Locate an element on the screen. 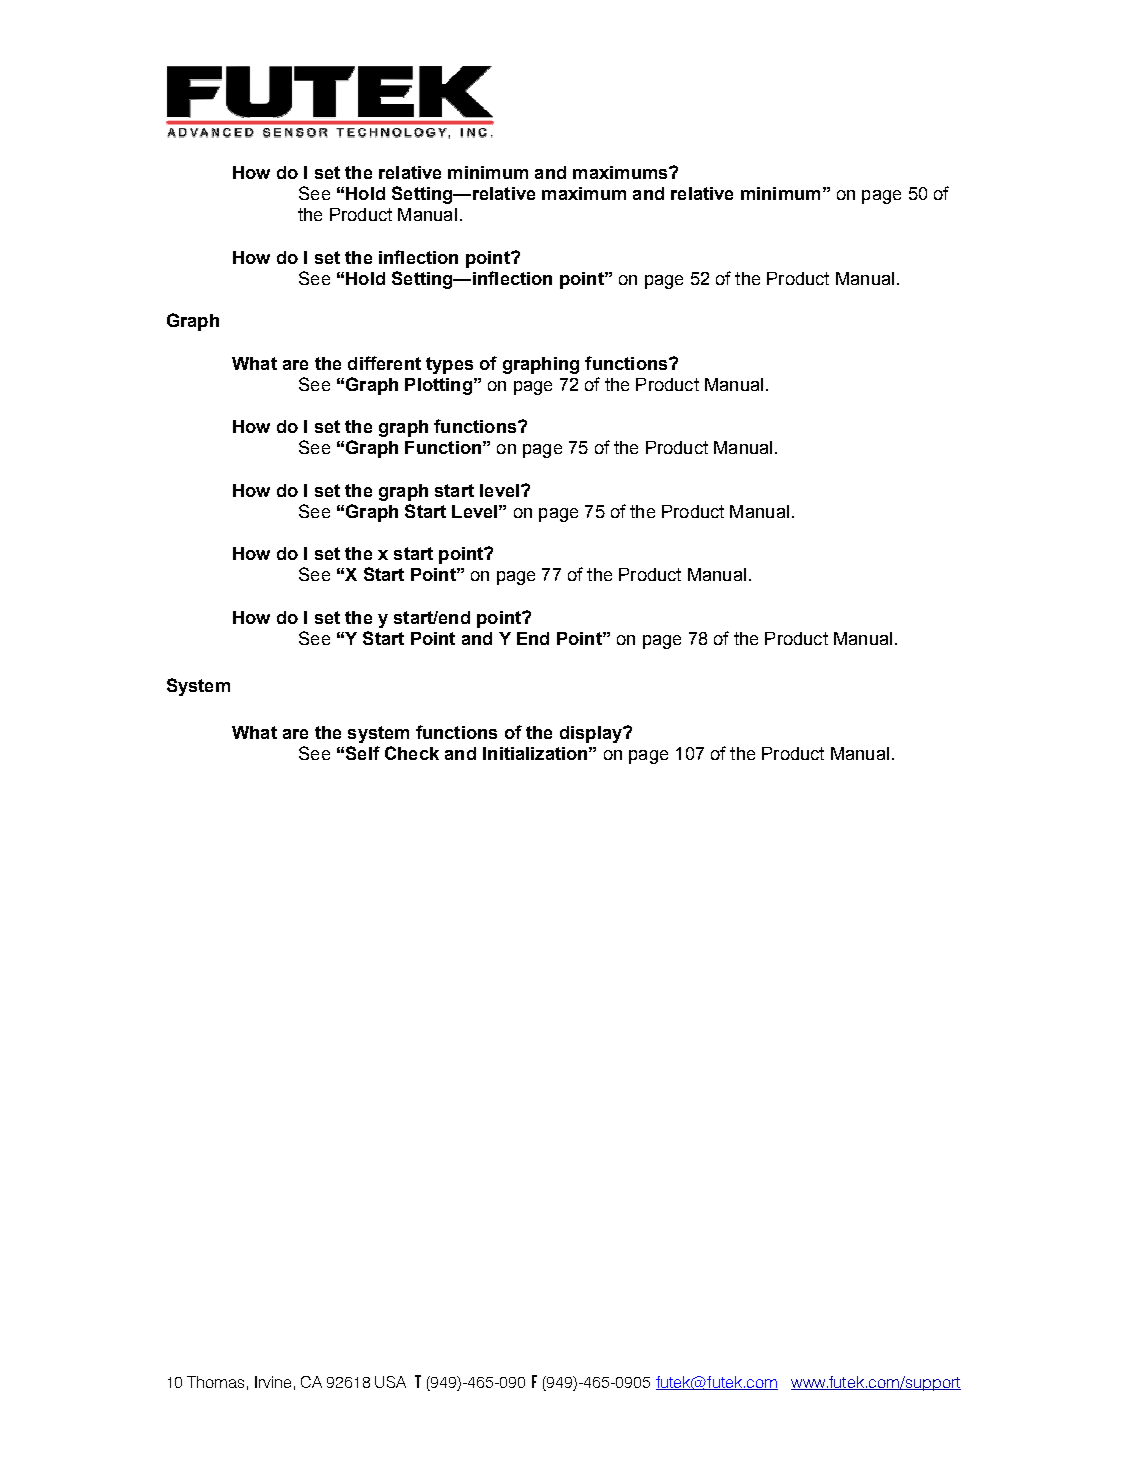 The height and width of the screenshot is (1458, 1126). types is located at coordinates (449, 365).
